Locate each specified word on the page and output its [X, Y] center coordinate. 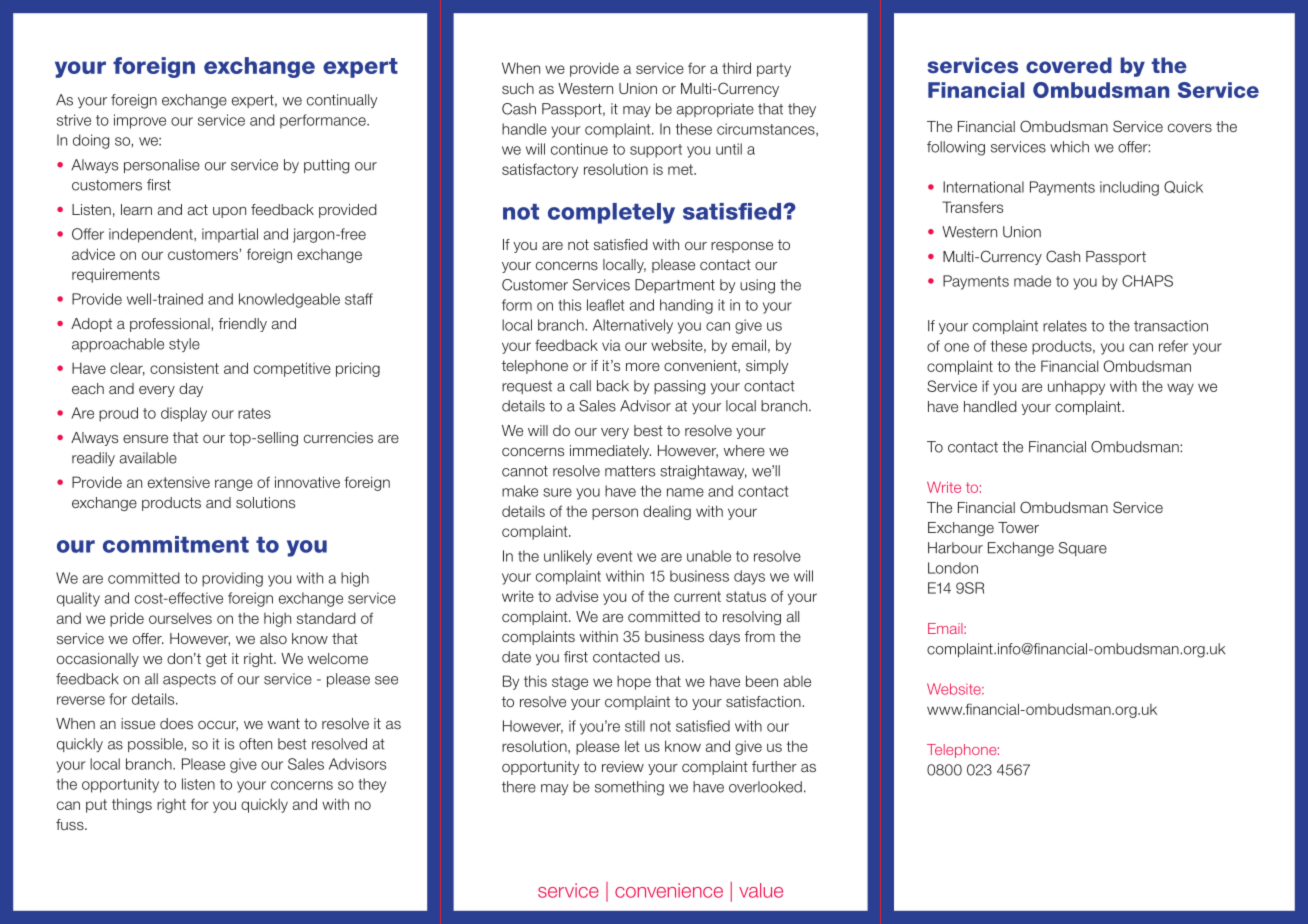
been [762, 681]
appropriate [715, 110]
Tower [1018, 527]
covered [1069, 65]
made [1032, 281]
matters [630, 471]
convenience [669, 890]
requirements [116, 275]
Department [675, 286]
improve [140, 121]
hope [634, 683]
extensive [179, 482]
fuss [71, 824]
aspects [189, 680]
